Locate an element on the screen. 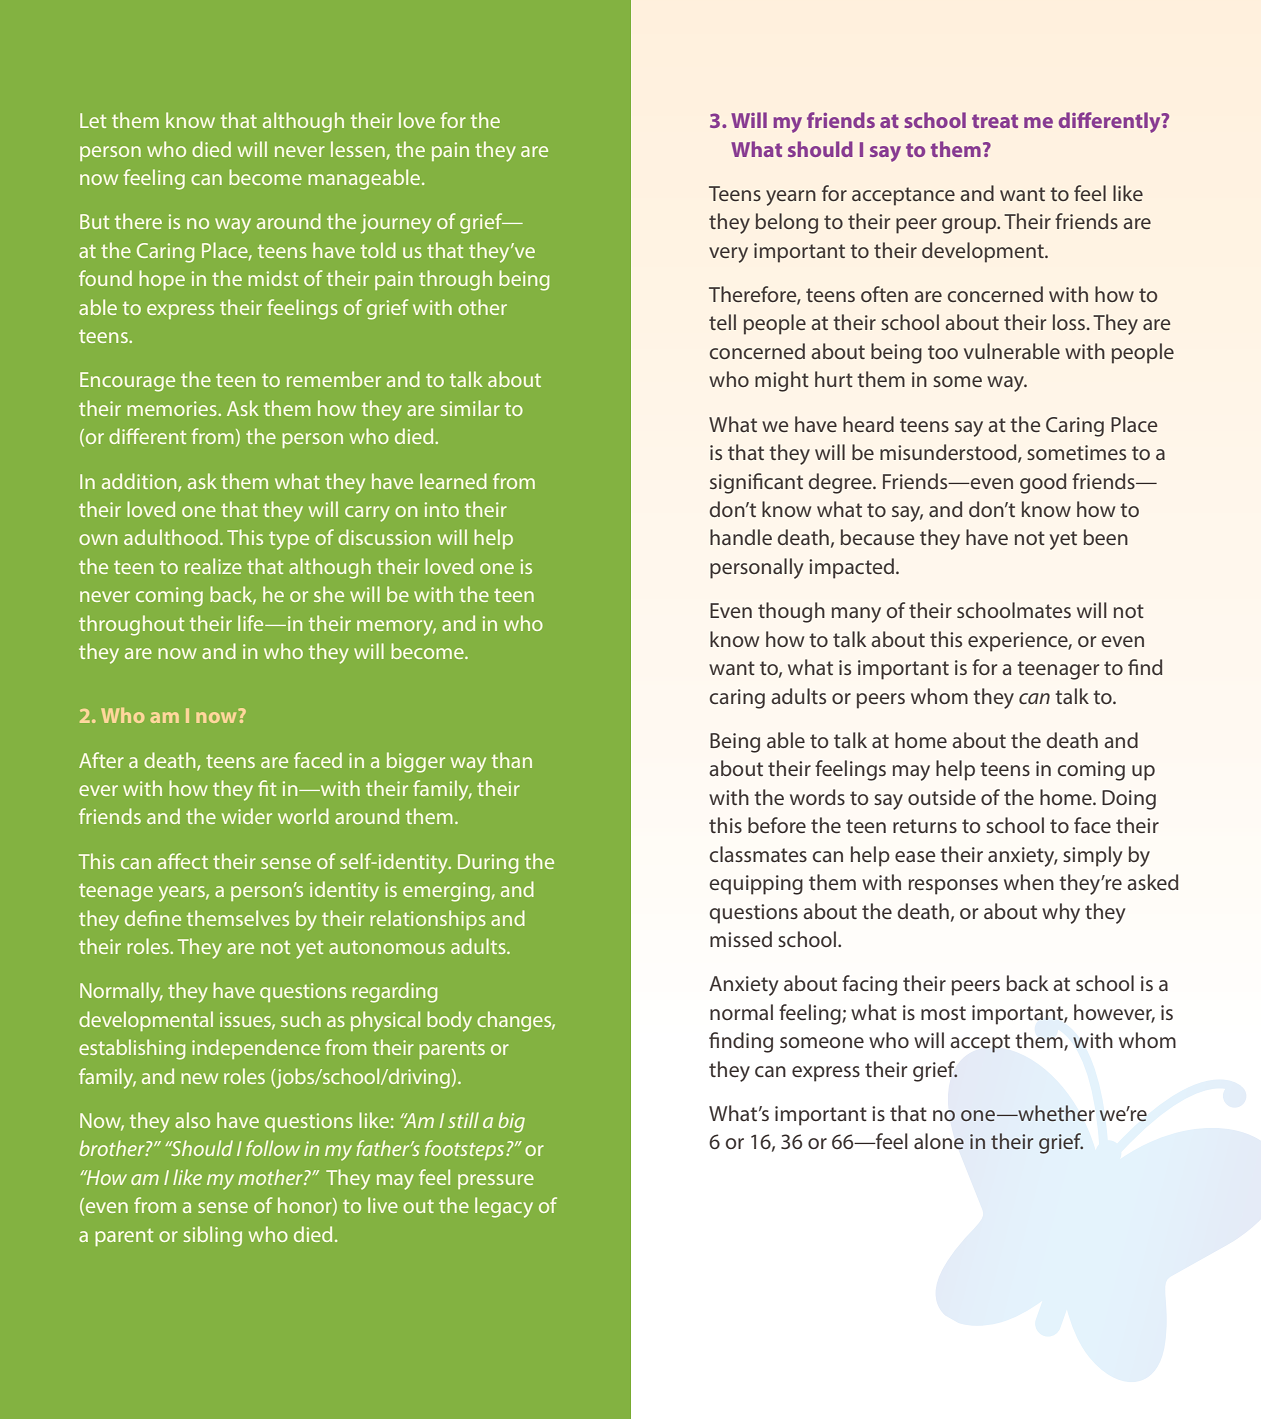 Image resolution: width=1261 pixels, height=1419 pixels. when is located at coordinates (1029, 882).
